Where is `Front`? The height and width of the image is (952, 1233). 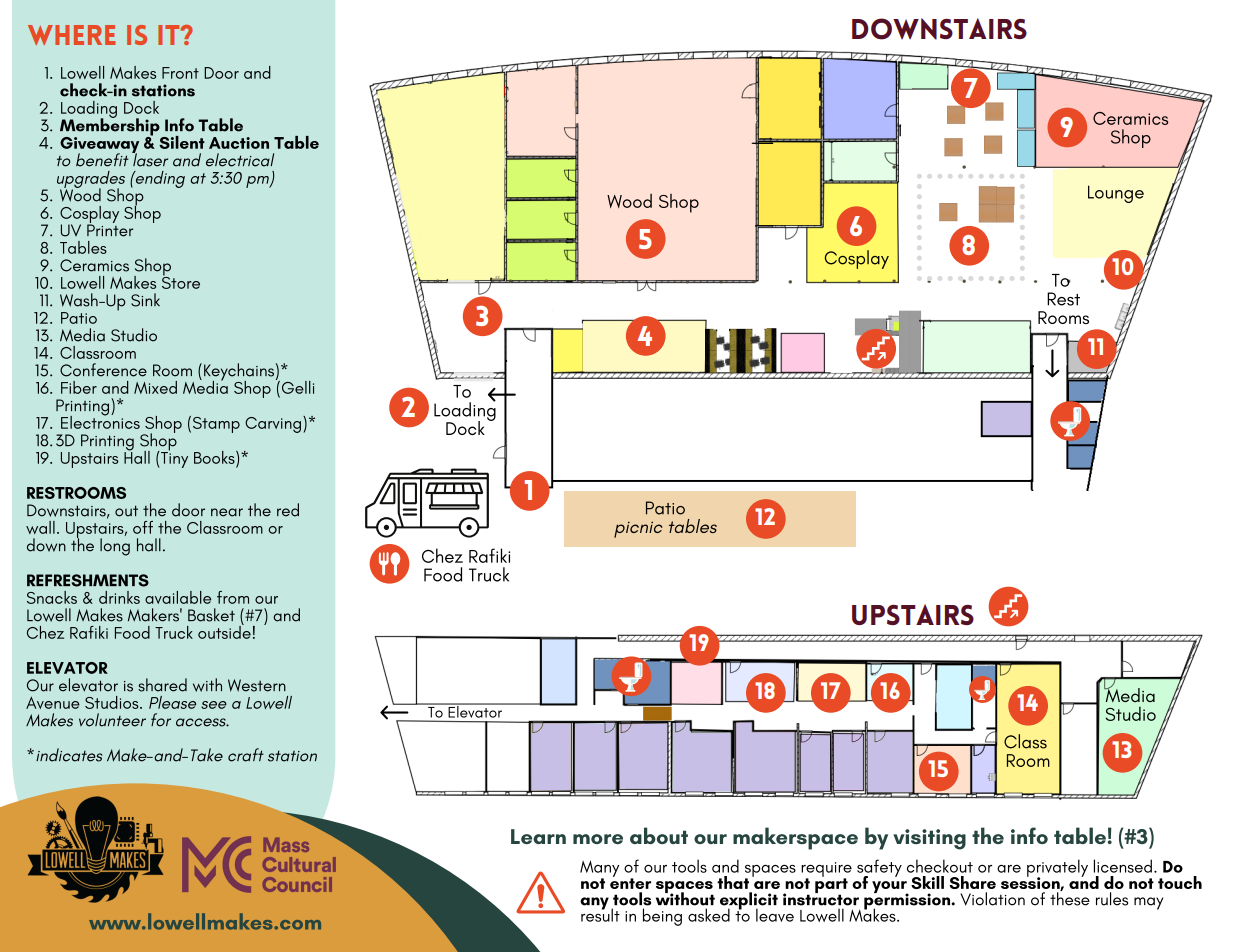
Front is located at coordinates (180, 73).
